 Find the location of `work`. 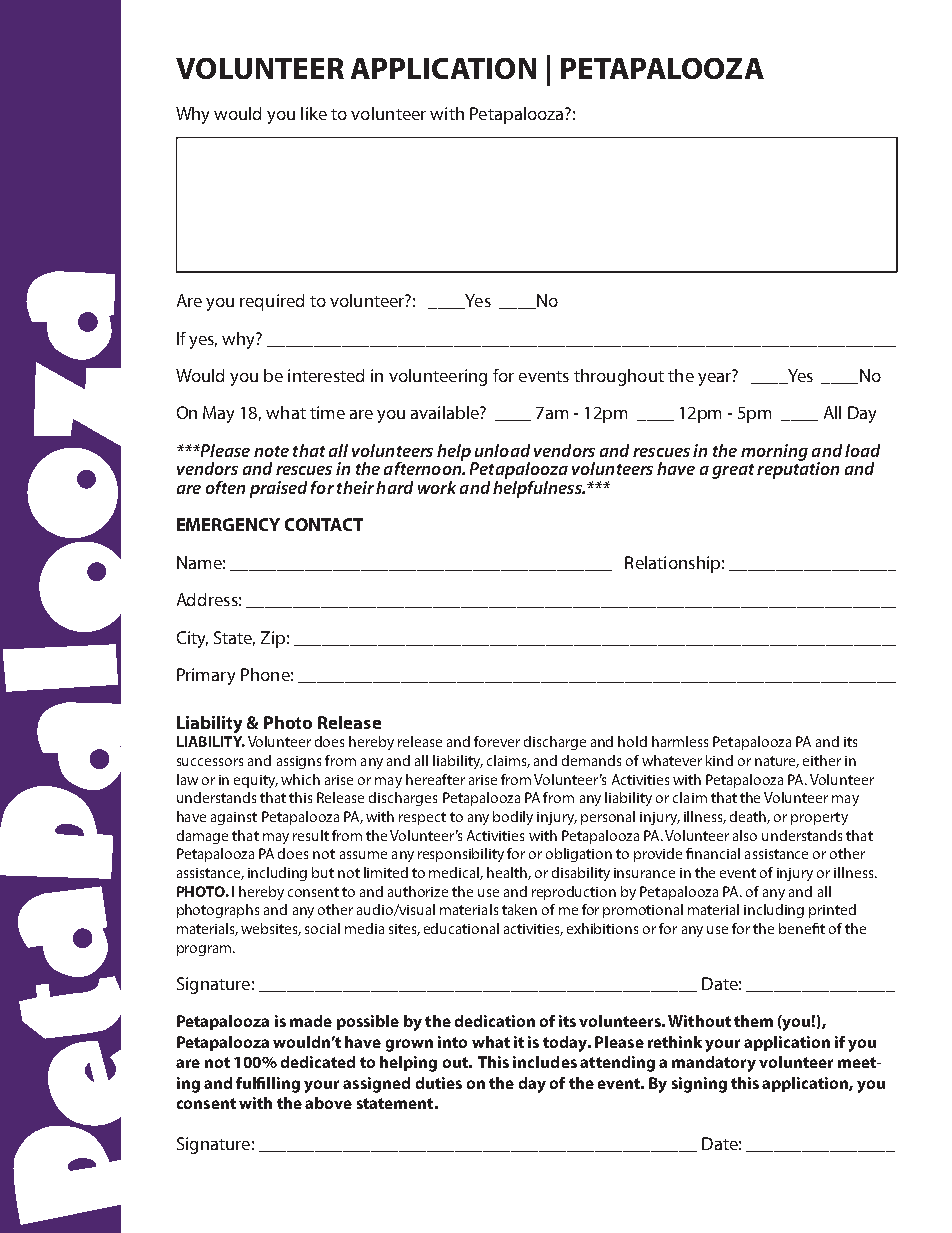

work is located at coordinates (437, 487).
